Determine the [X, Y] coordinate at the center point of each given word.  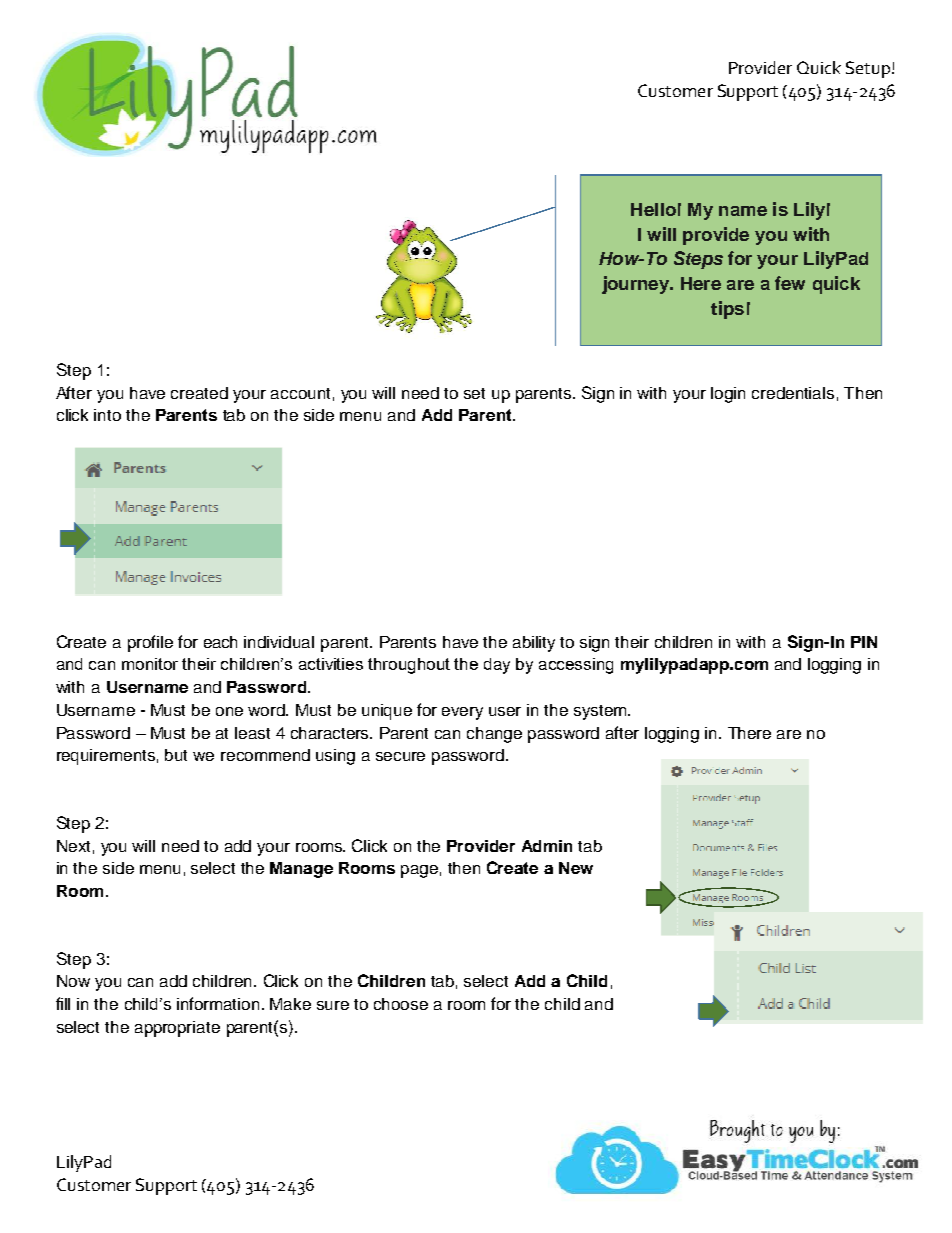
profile [150, 643]
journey [637, 285]
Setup [869, 69]
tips [727, 310]
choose [401, 1004]
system [601, 712]
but [176, 755]
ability [534, 644]
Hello [653, 209]
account [300, 393]
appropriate [177, 1029]
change [494, 735]
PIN [864, 642]
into [107, 415]
